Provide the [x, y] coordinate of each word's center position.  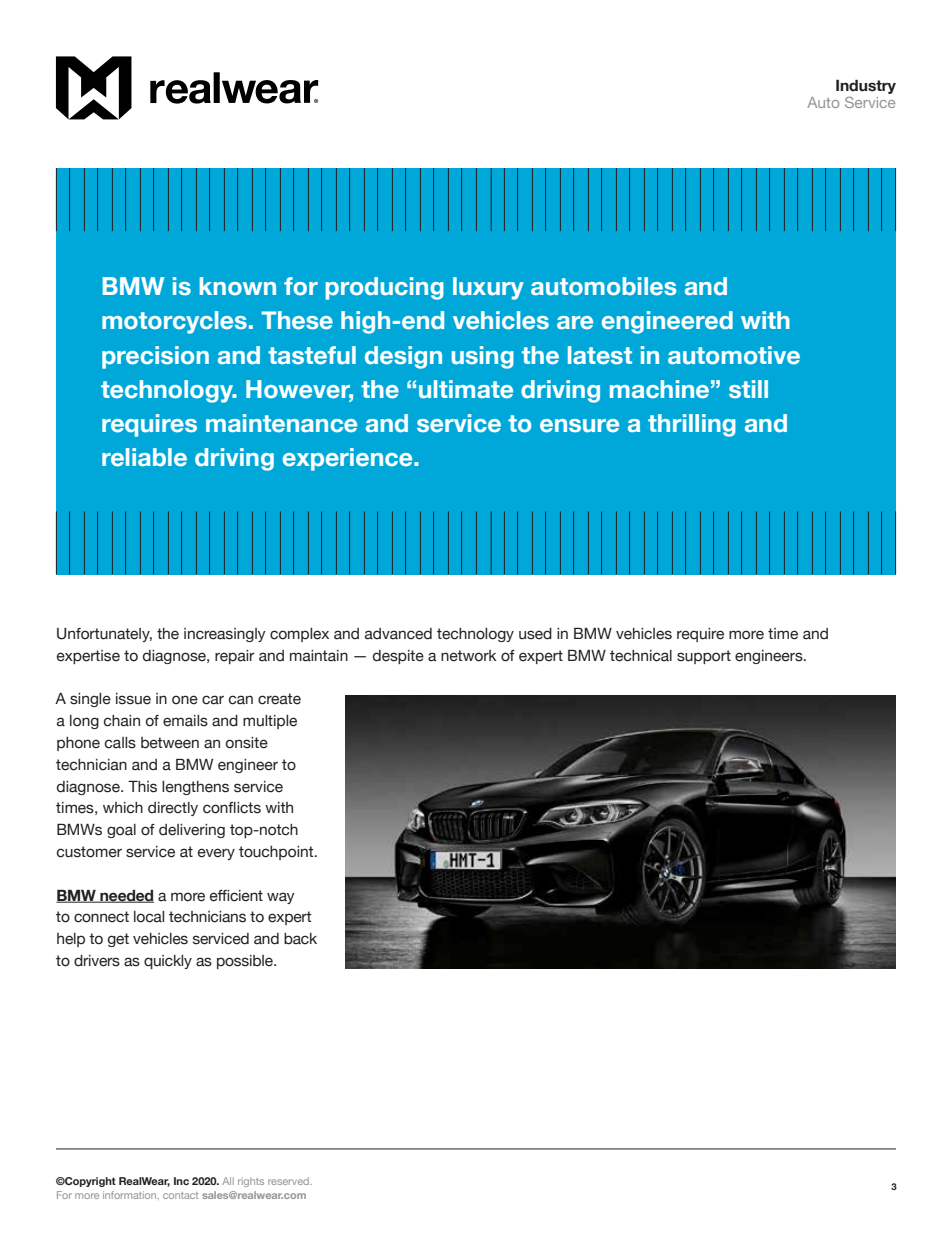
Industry [866, 87]
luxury [488, 288]
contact [180, 1195]
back [300, 939]
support [704, 657]
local [149, 917]
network [469, 656]
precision [155, 357]
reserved [289, 1181]
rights [251, 1182]
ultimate [466, 389]
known [238, 286]
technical [641, 656]
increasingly [225, 635]
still [748, 389]
